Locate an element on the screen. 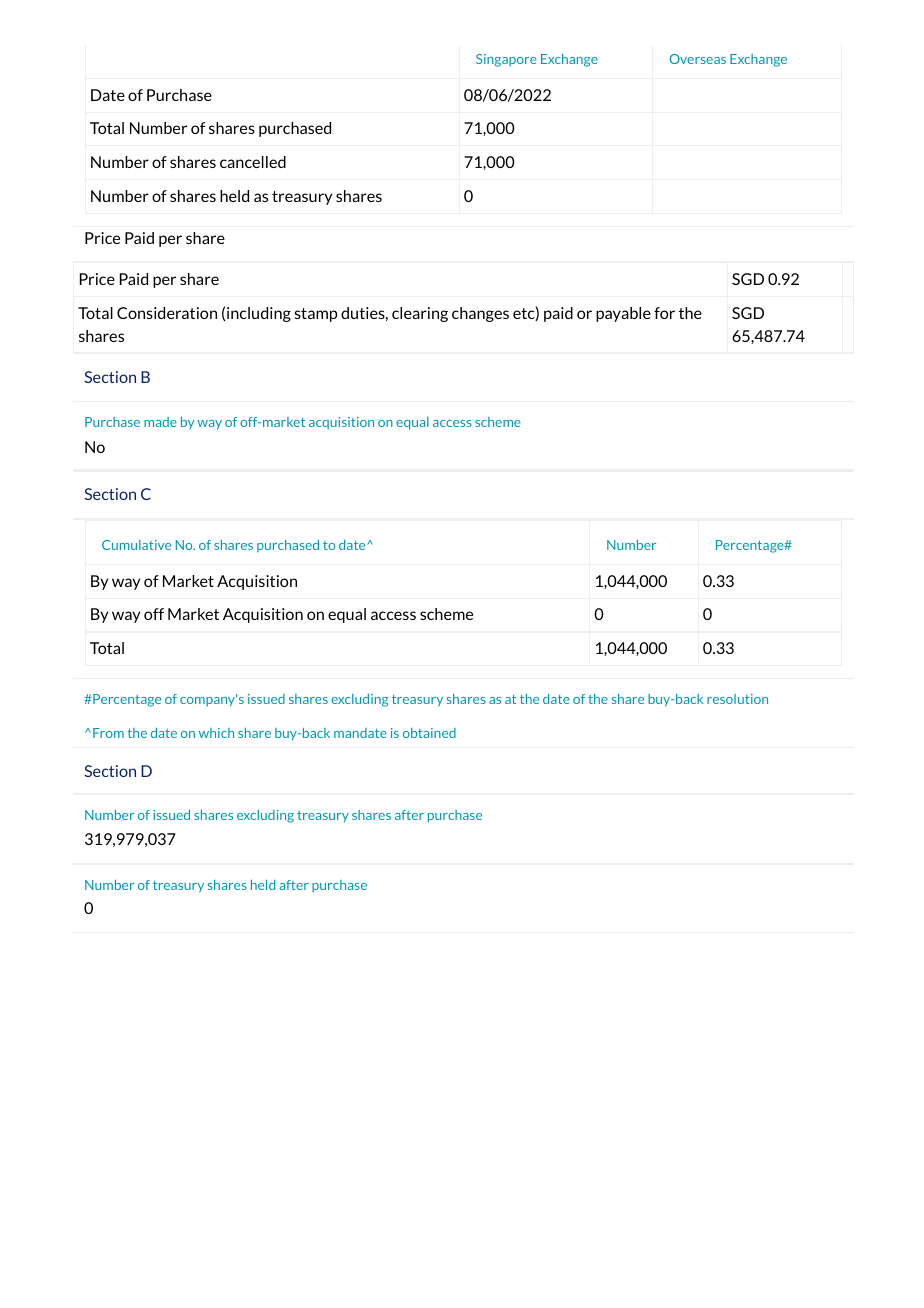 The image size is (924, 1308). obtained is located at coordinates (429, 733).
